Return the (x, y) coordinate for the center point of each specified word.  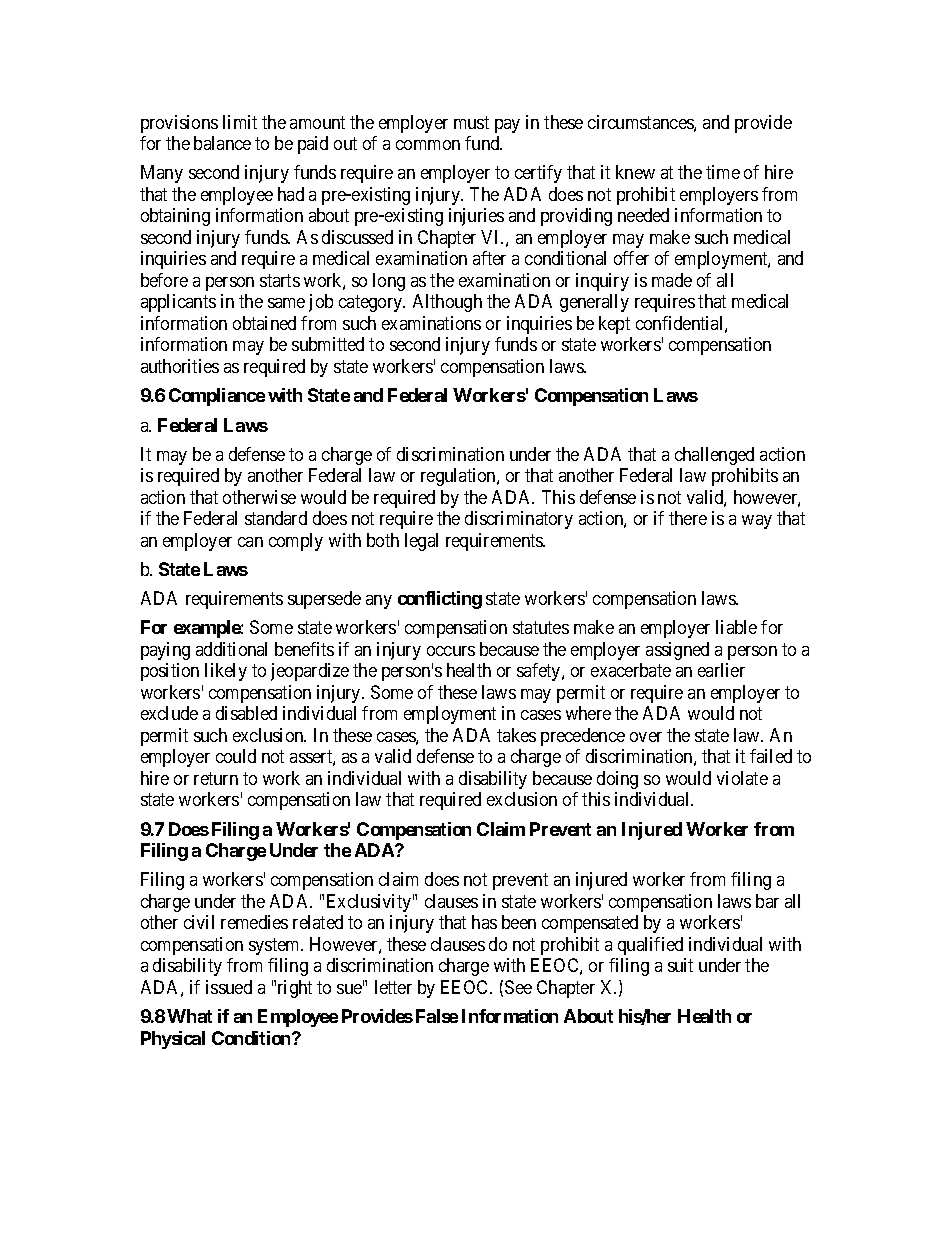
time (723, 172)
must (471, 122)
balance (222, 143)
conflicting (440, 600)
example (208, 629)
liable (736, 627)
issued (229, 987)
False (437, 1016)
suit (680, 965)
